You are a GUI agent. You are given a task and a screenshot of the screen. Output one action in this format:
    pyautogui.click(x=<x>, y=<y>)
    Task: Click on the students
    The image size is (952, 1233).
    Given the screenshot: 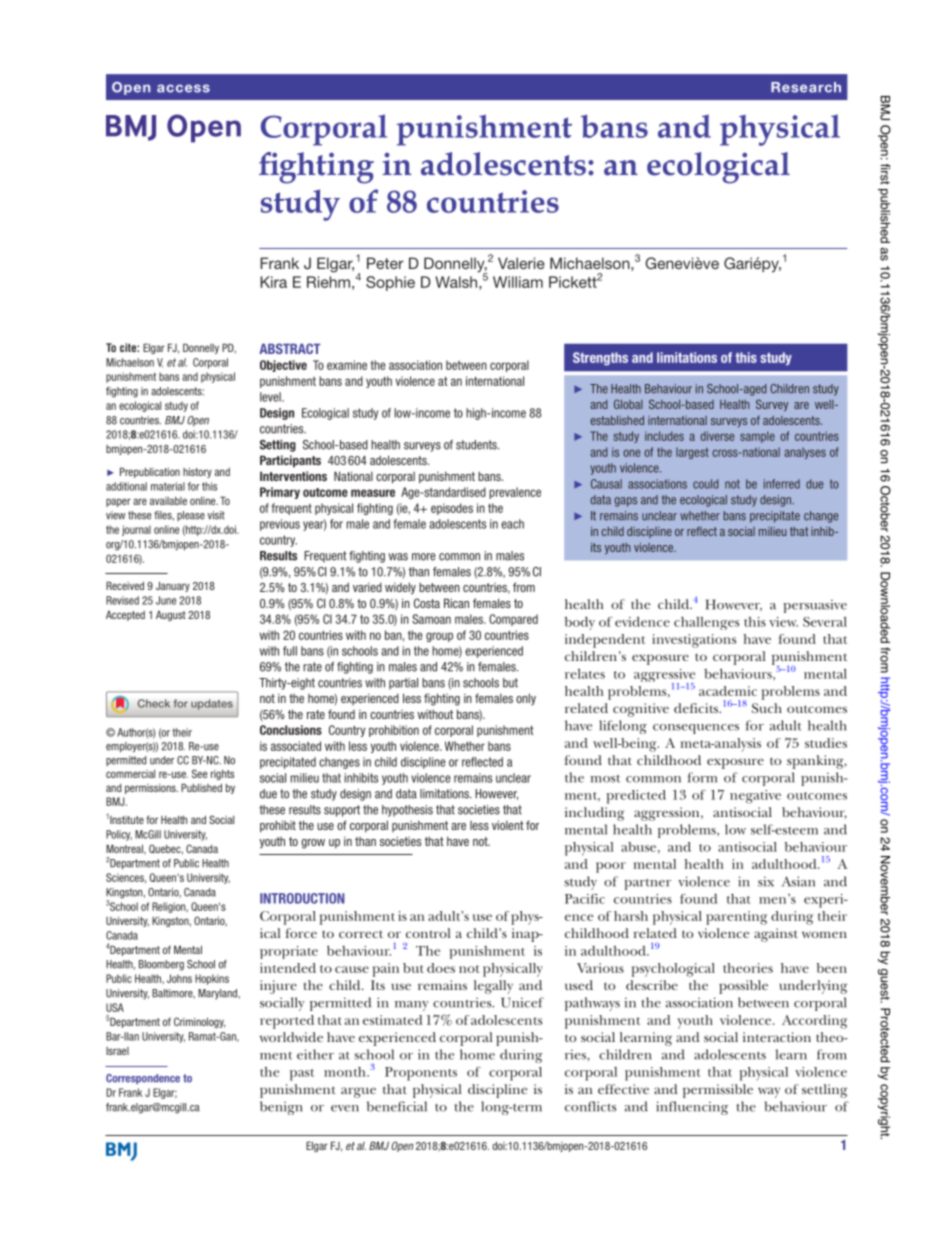 What is the action you would take?
    pyautogui.click(x=477, y=445)
